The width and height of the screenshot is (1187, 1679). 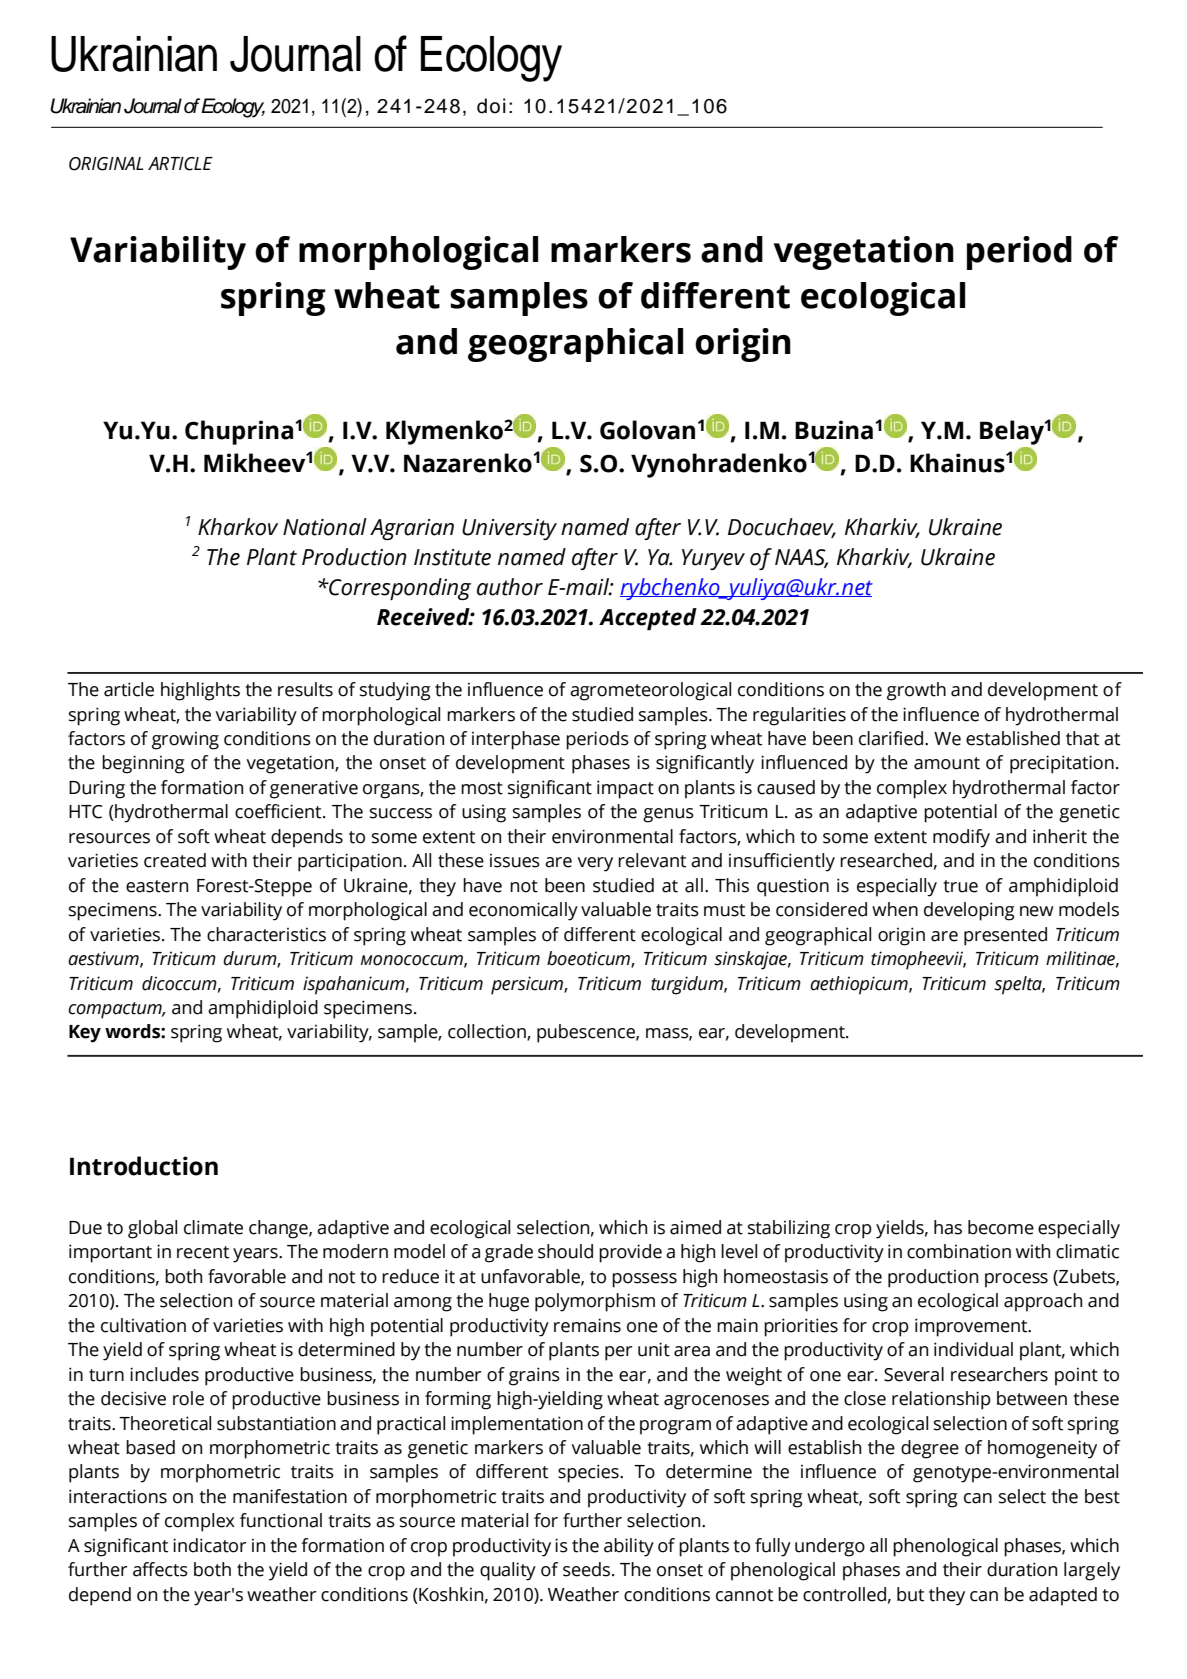 I want to click on seeds, so click(x=586, y=1569).
